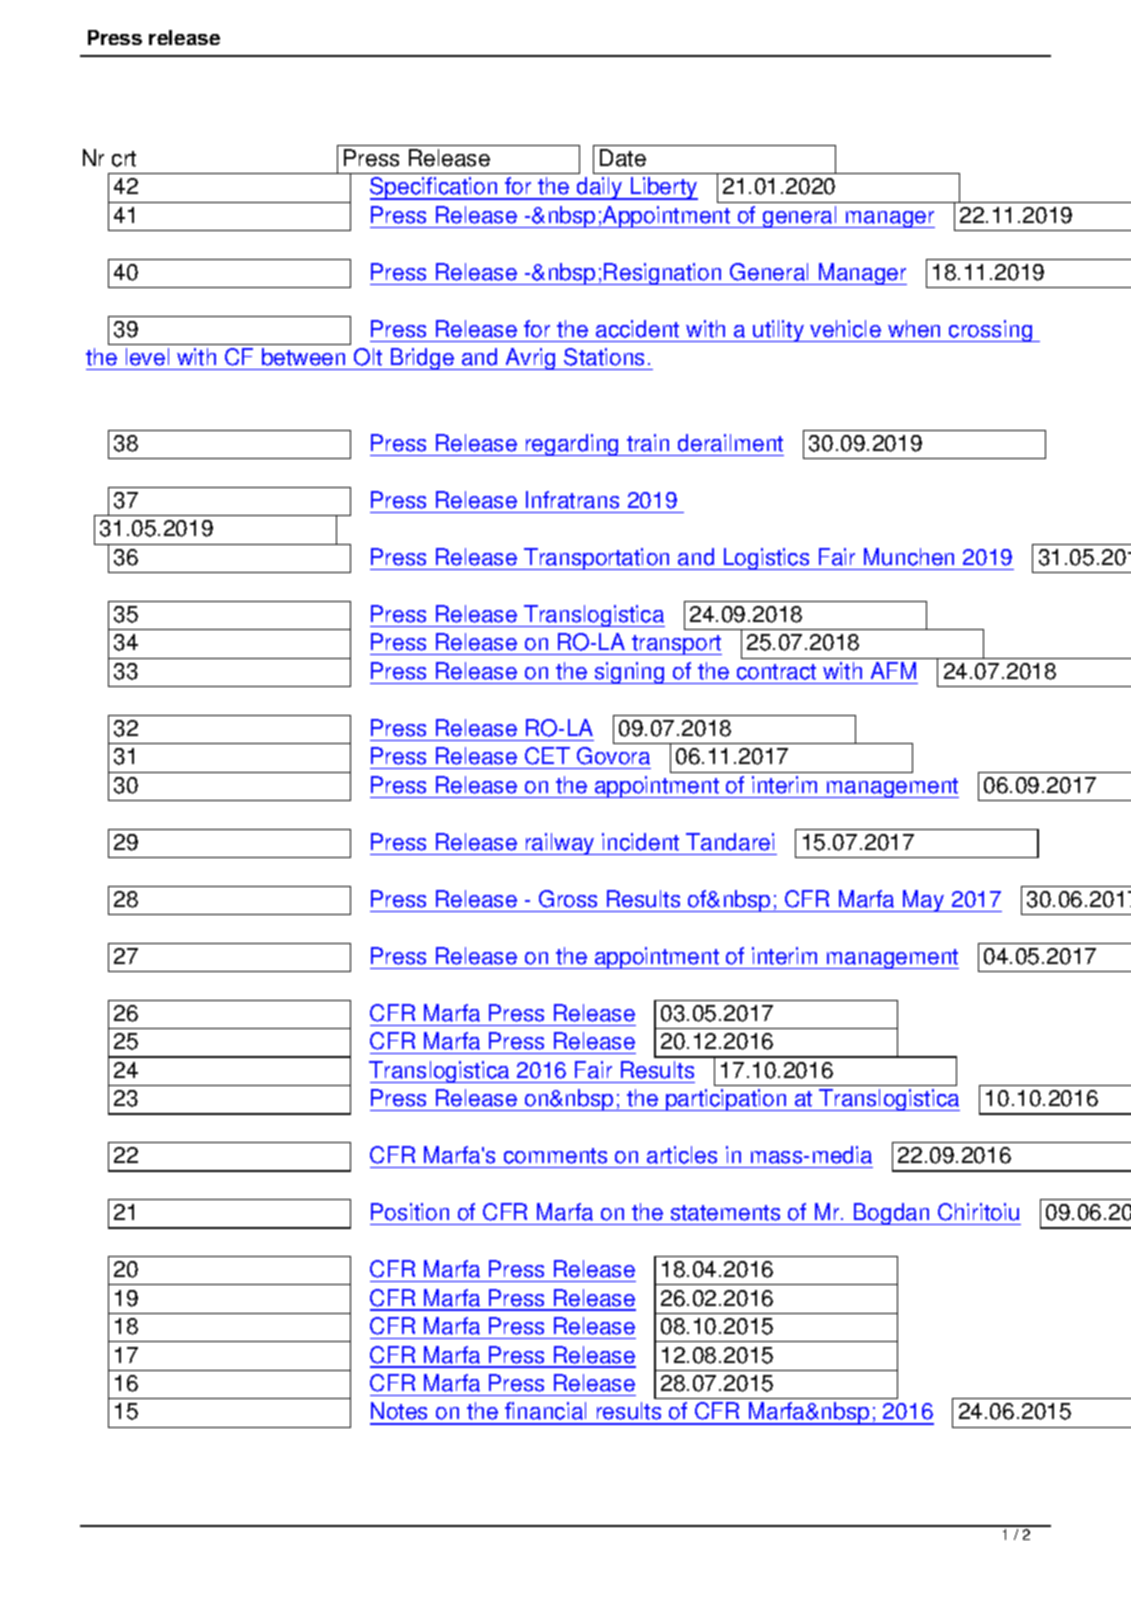  What do you see at coordinates (547, 756) in the screenshot?
I see `CET` at bounding box center [547, 756].
